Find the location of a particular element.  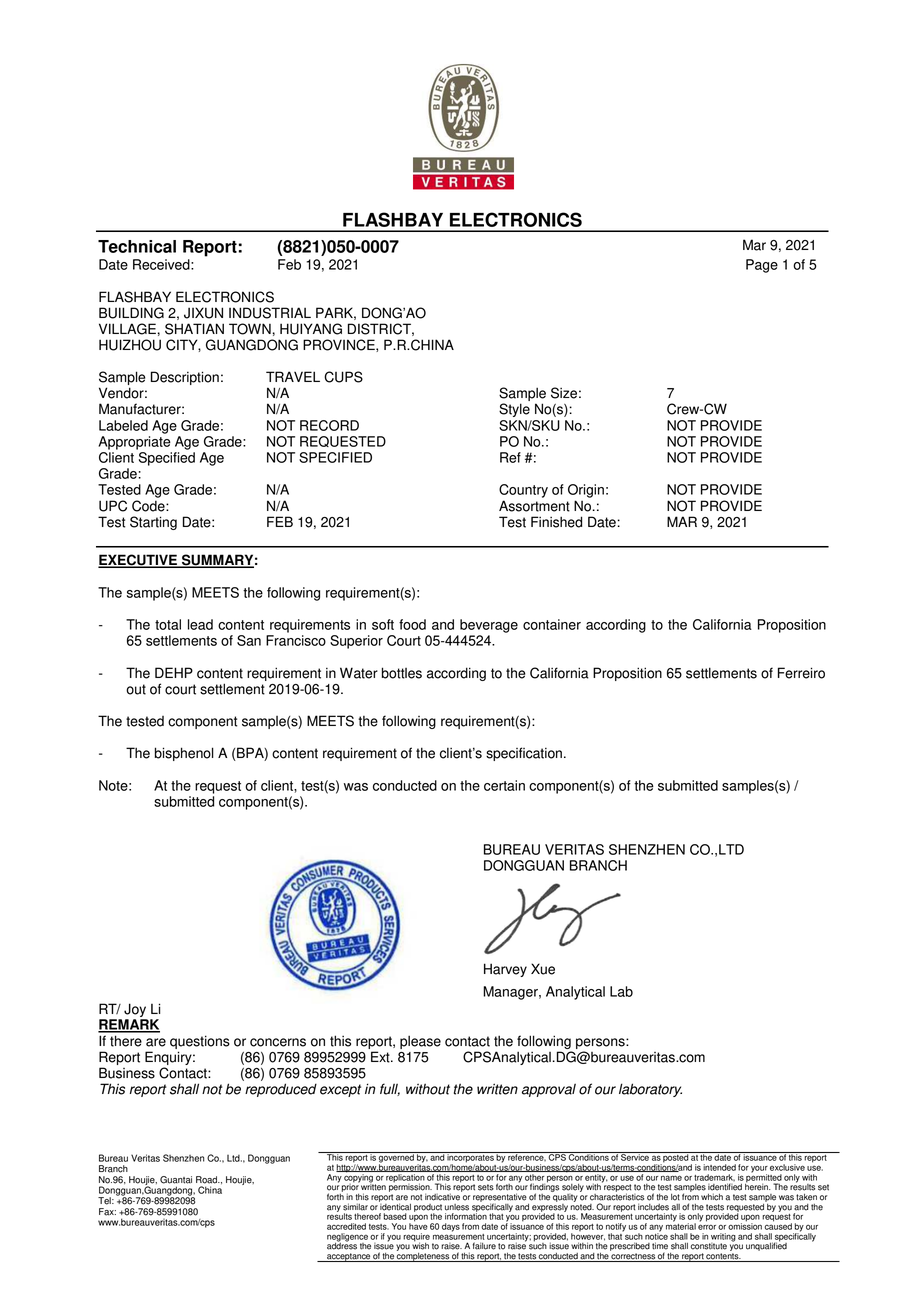

bisphenol is located at coordinates (184, 754).
